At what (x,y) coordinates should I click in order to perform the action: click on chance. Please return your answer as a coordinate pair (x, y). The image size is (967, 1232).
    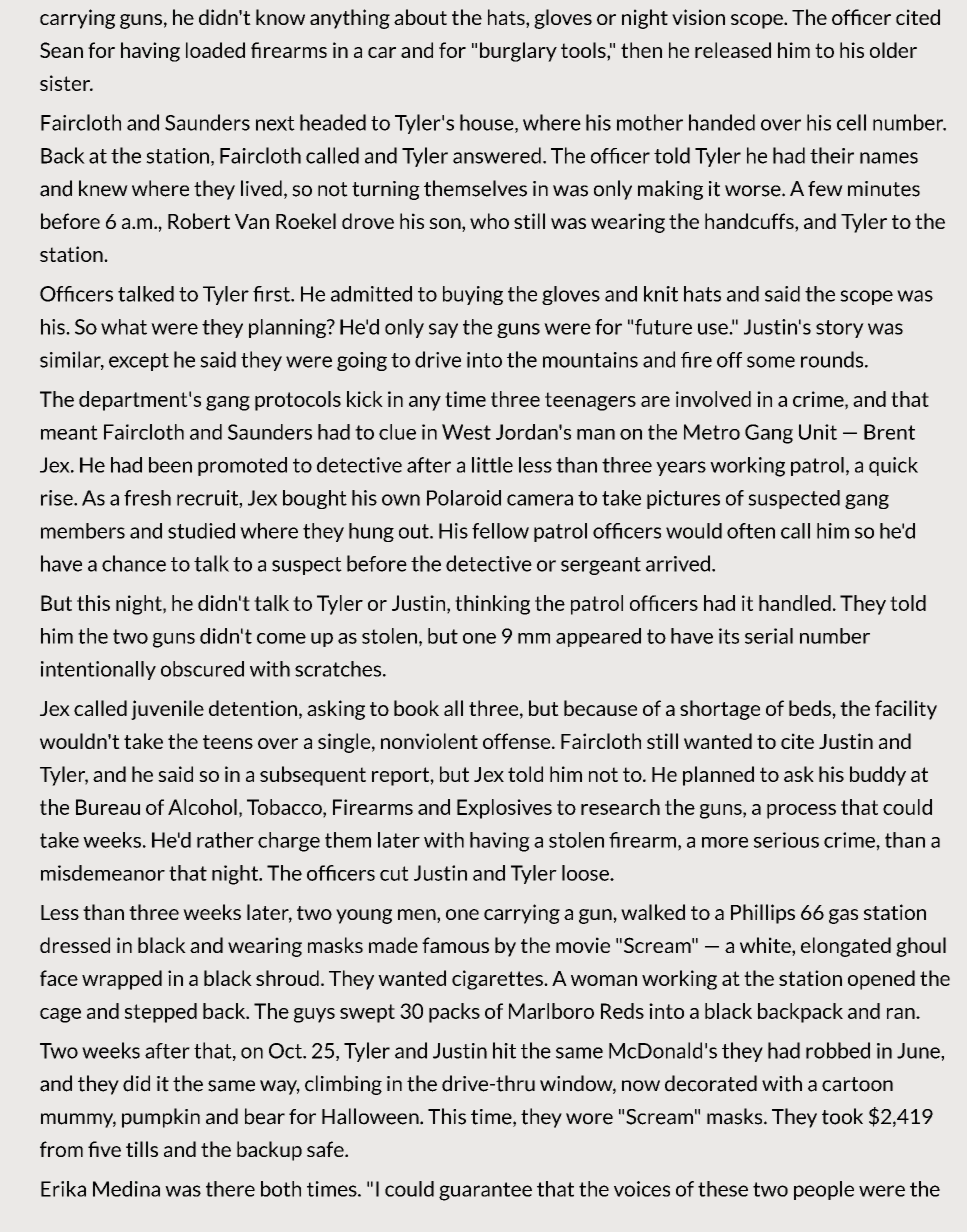
    Looking at the image, I should click on (134, 563).
